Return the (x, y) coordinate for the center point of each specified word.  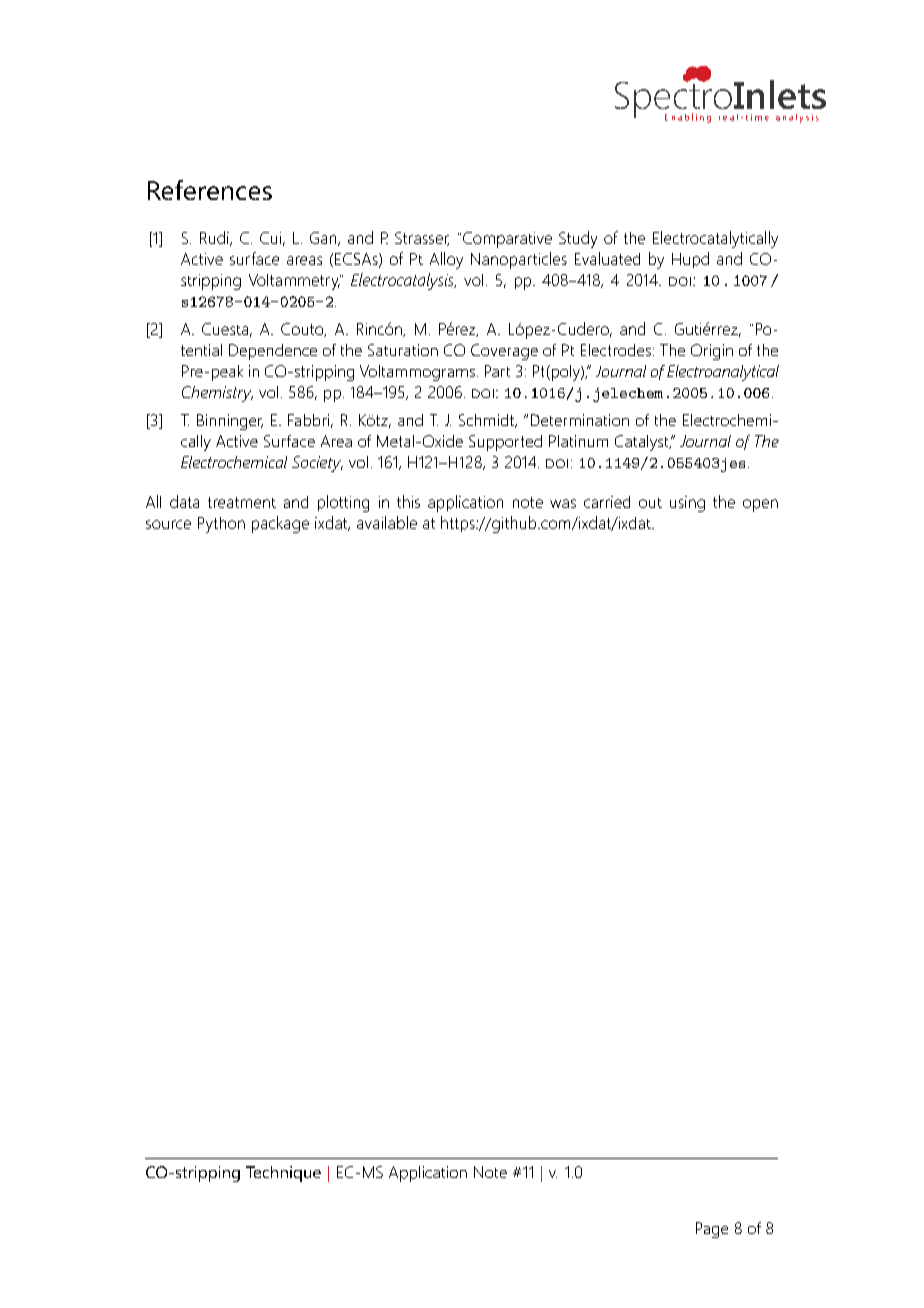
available (387, 522)
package (280, 524)
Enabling (688, 118)
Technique (283, 1174)
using (687, 504)
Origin (712, 352)
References (210, 190)
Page (712, 1230)
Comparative (507, 240)
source (168, 524)
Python (221, 525)
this (408, 501)
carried (607, 502)
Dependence (273, 352)
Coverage (504, 352)
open (760, 505)
